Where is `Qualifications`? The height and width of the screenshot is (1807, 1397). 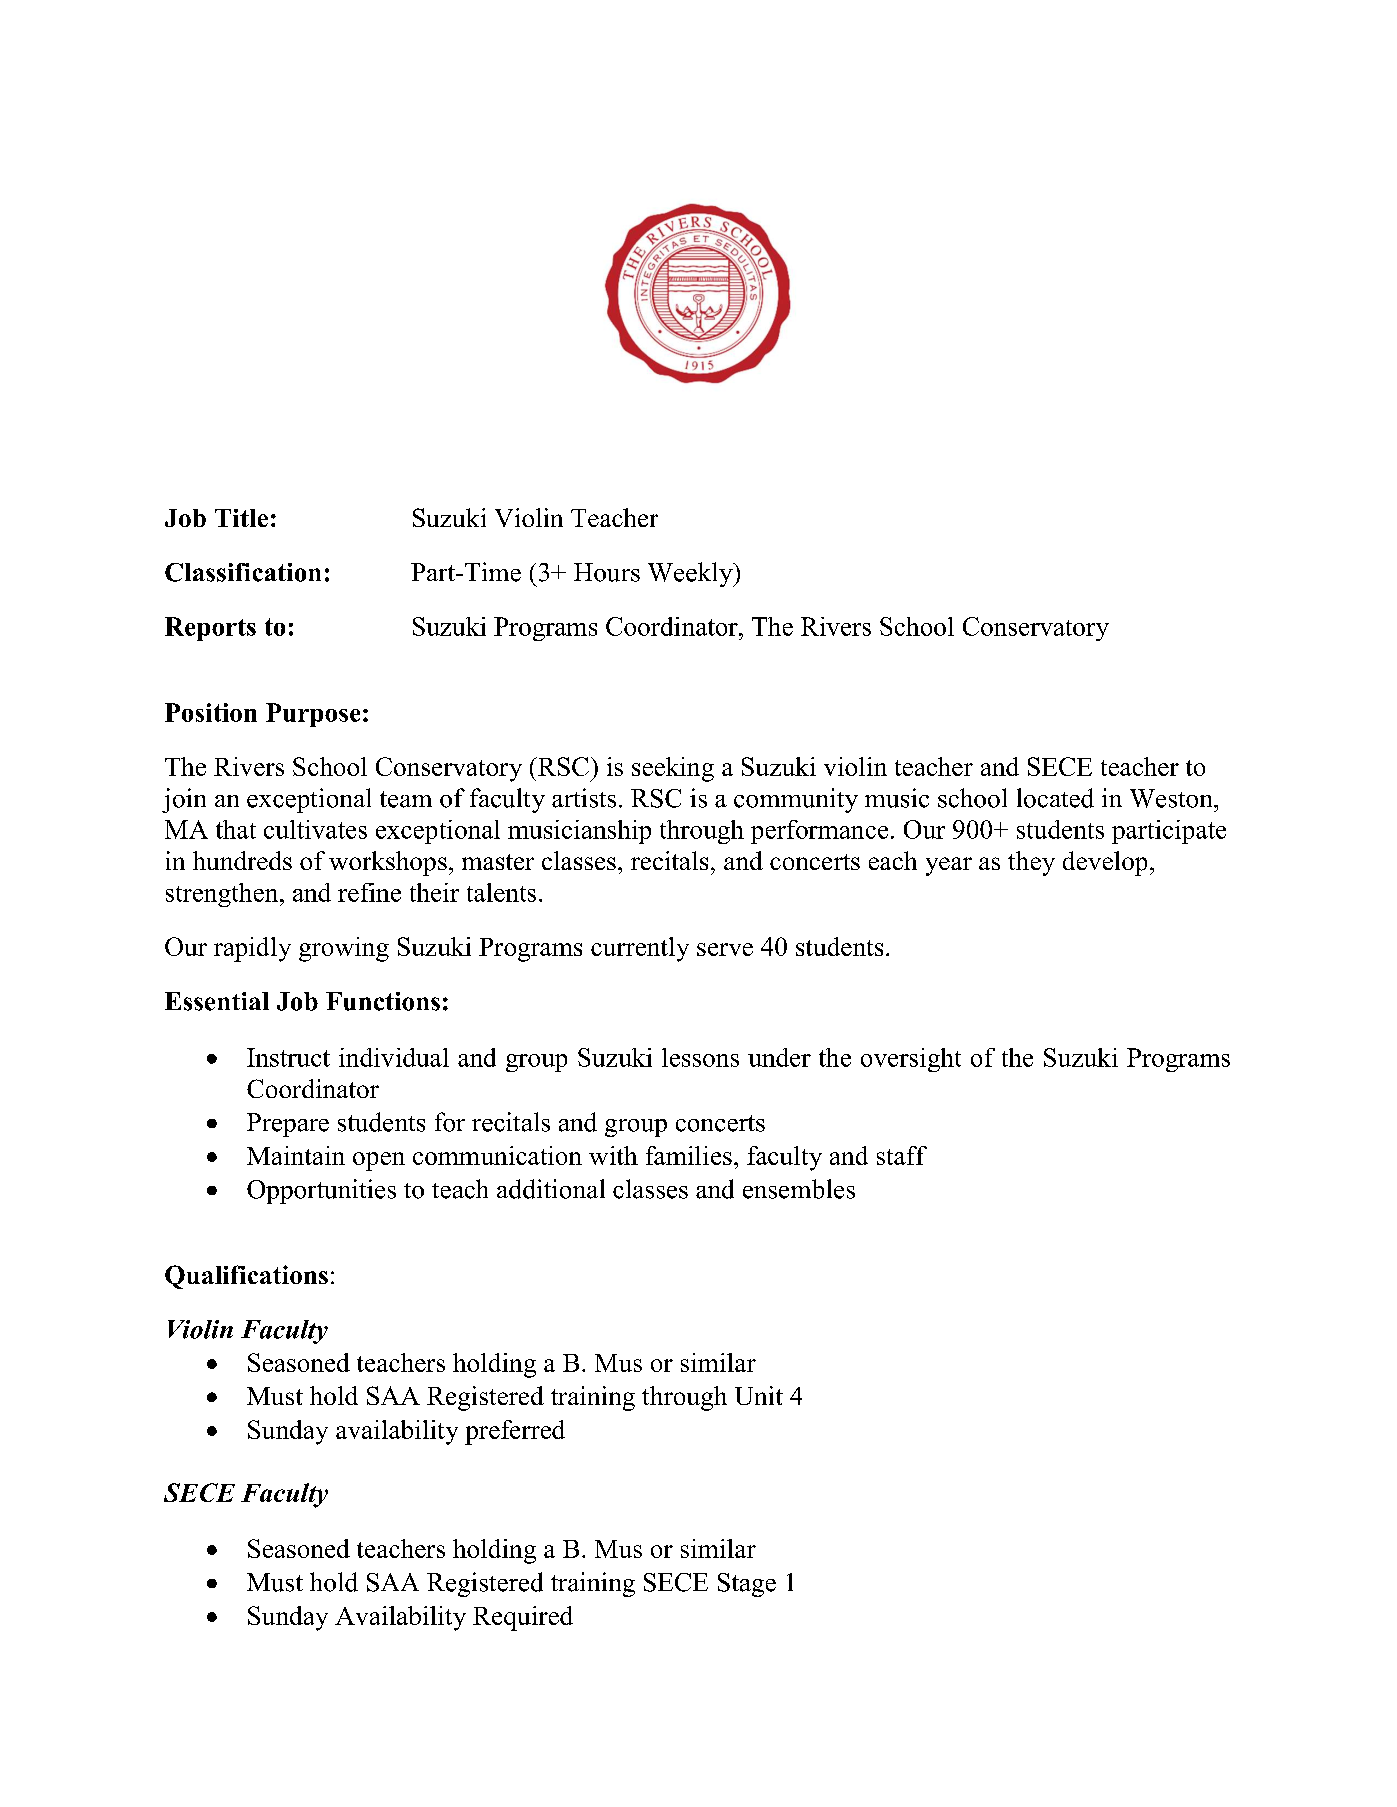 Qualifications is located at coordinates (246, 1277).
